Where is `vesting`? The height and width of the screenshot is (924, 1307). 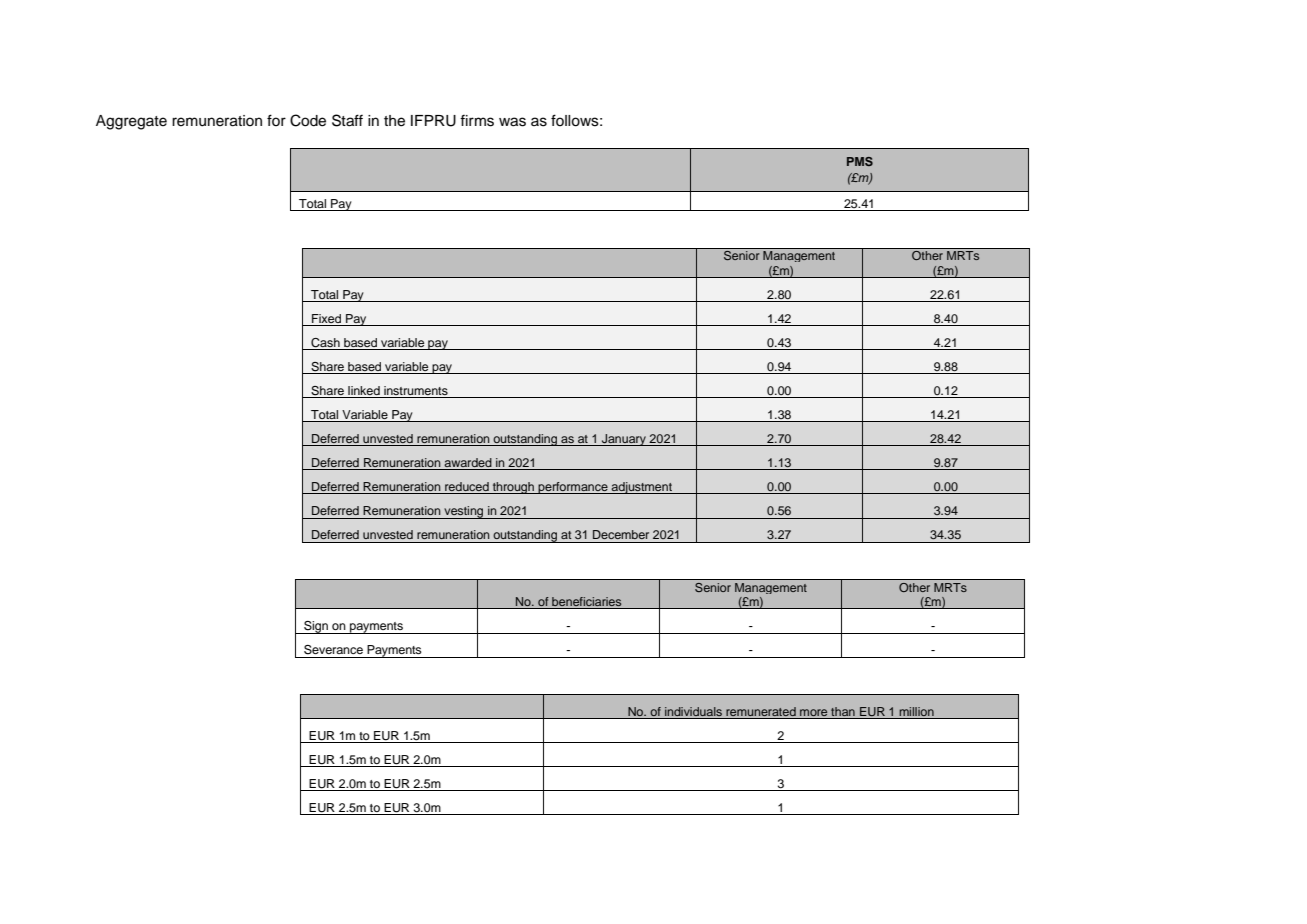 vesting is located at coordinates (464, 512).
